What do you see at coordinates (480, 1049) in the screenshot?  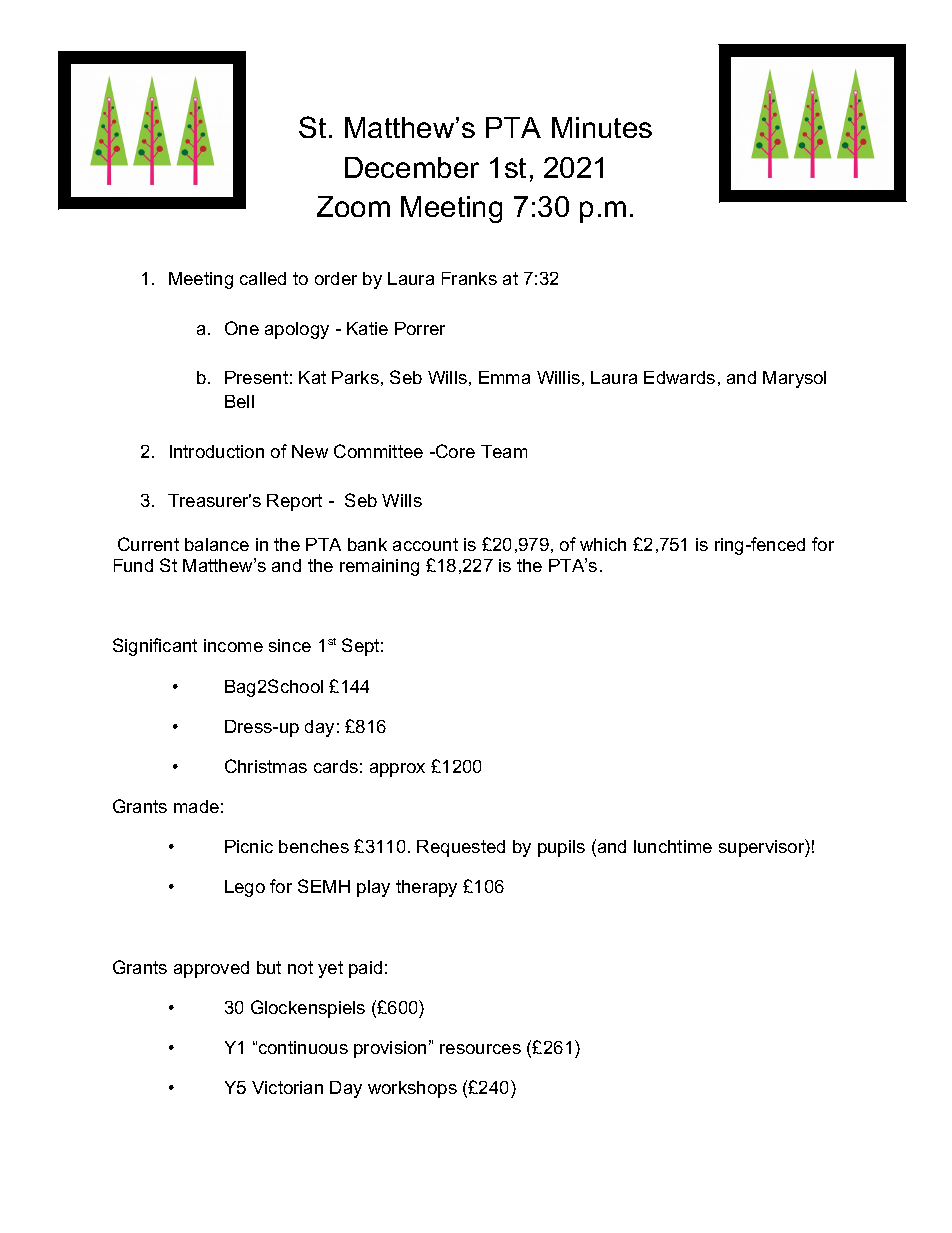 I see `resources` at bounding box center [480, 1049].
